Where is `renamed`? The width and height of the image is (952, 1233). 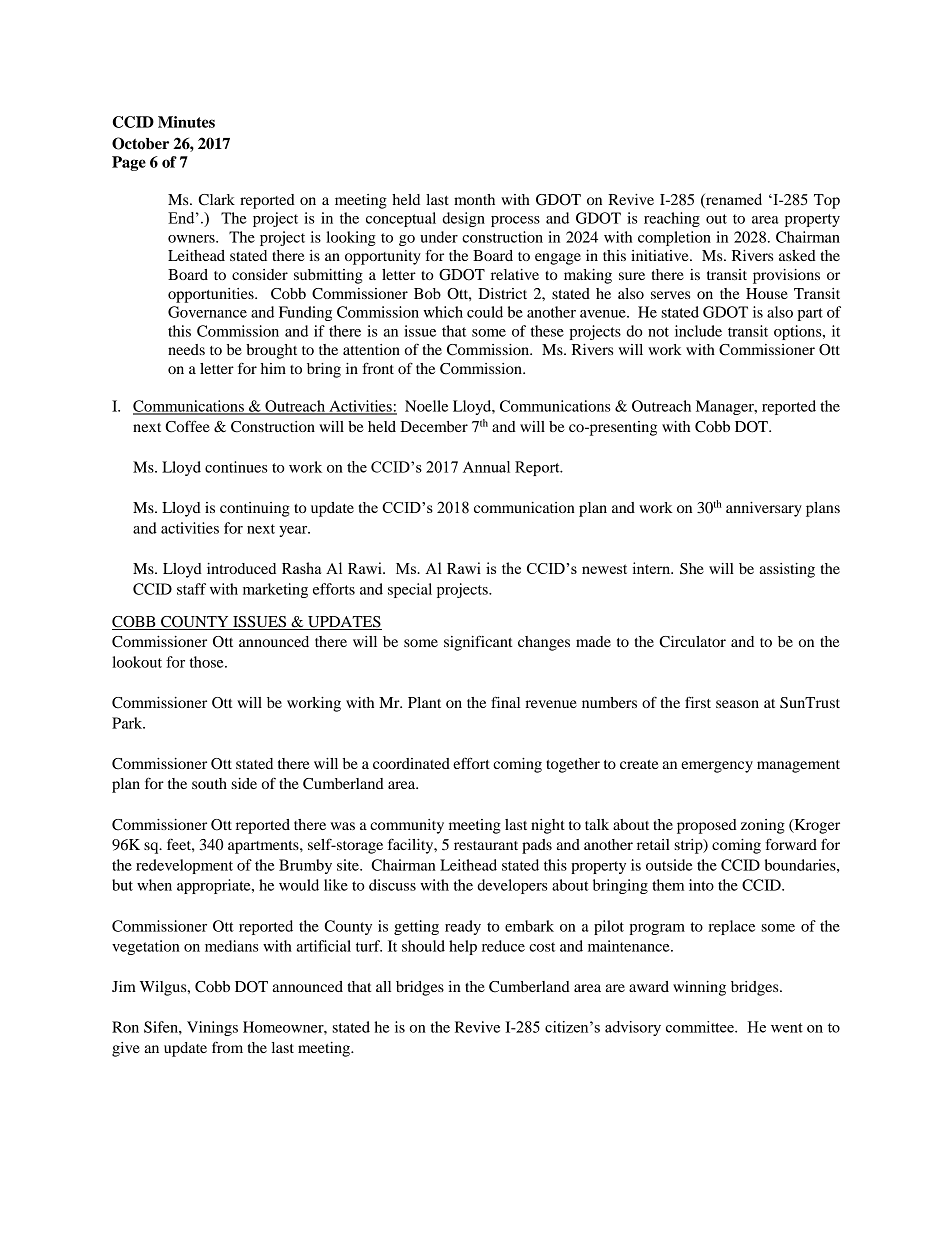 renamed is located at coordinates (733, 200).
